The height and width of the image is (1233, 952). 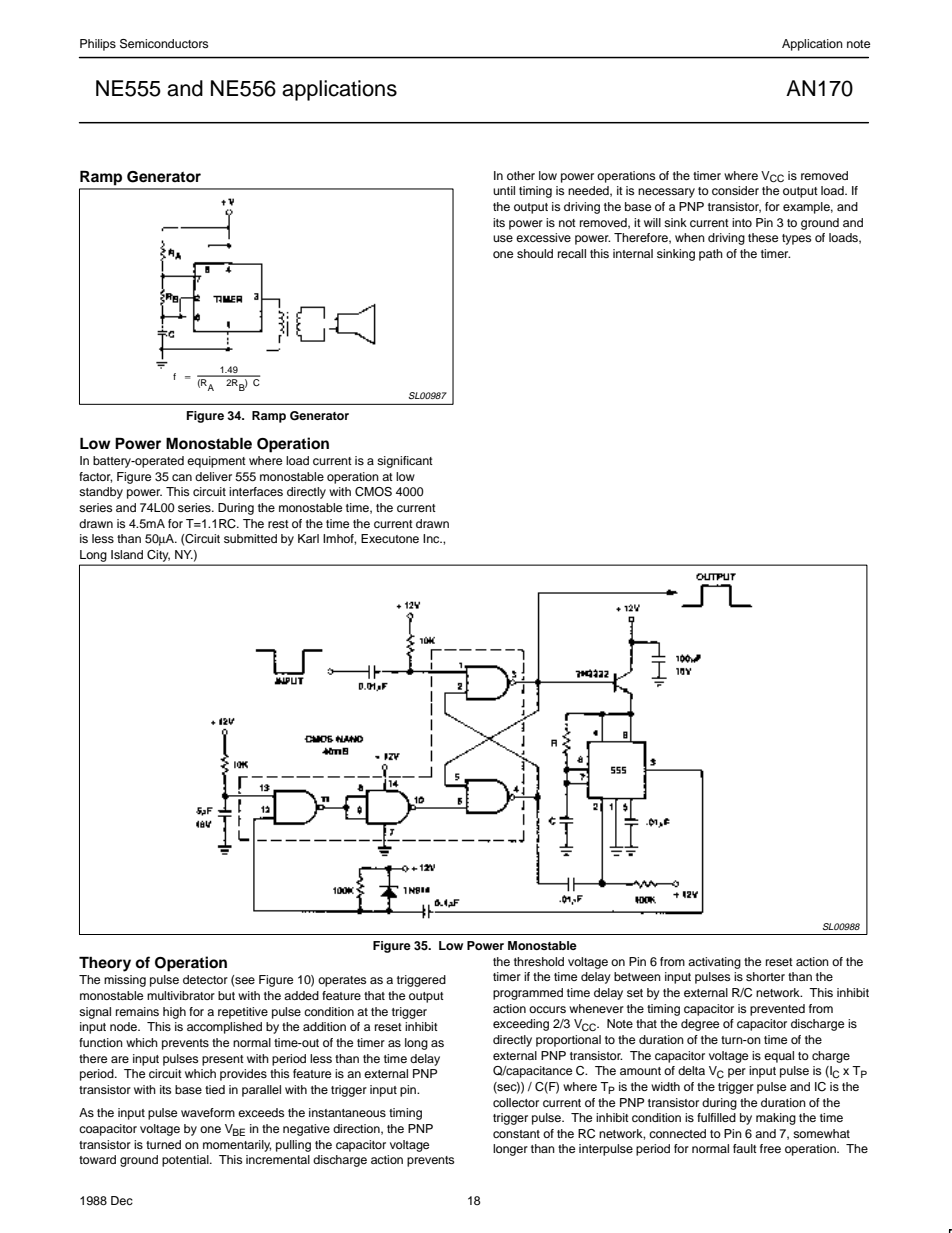 What do you see at coordinates (164, 44) in the image?
I see `Semiconductors` at bounding box center [164, 44].
